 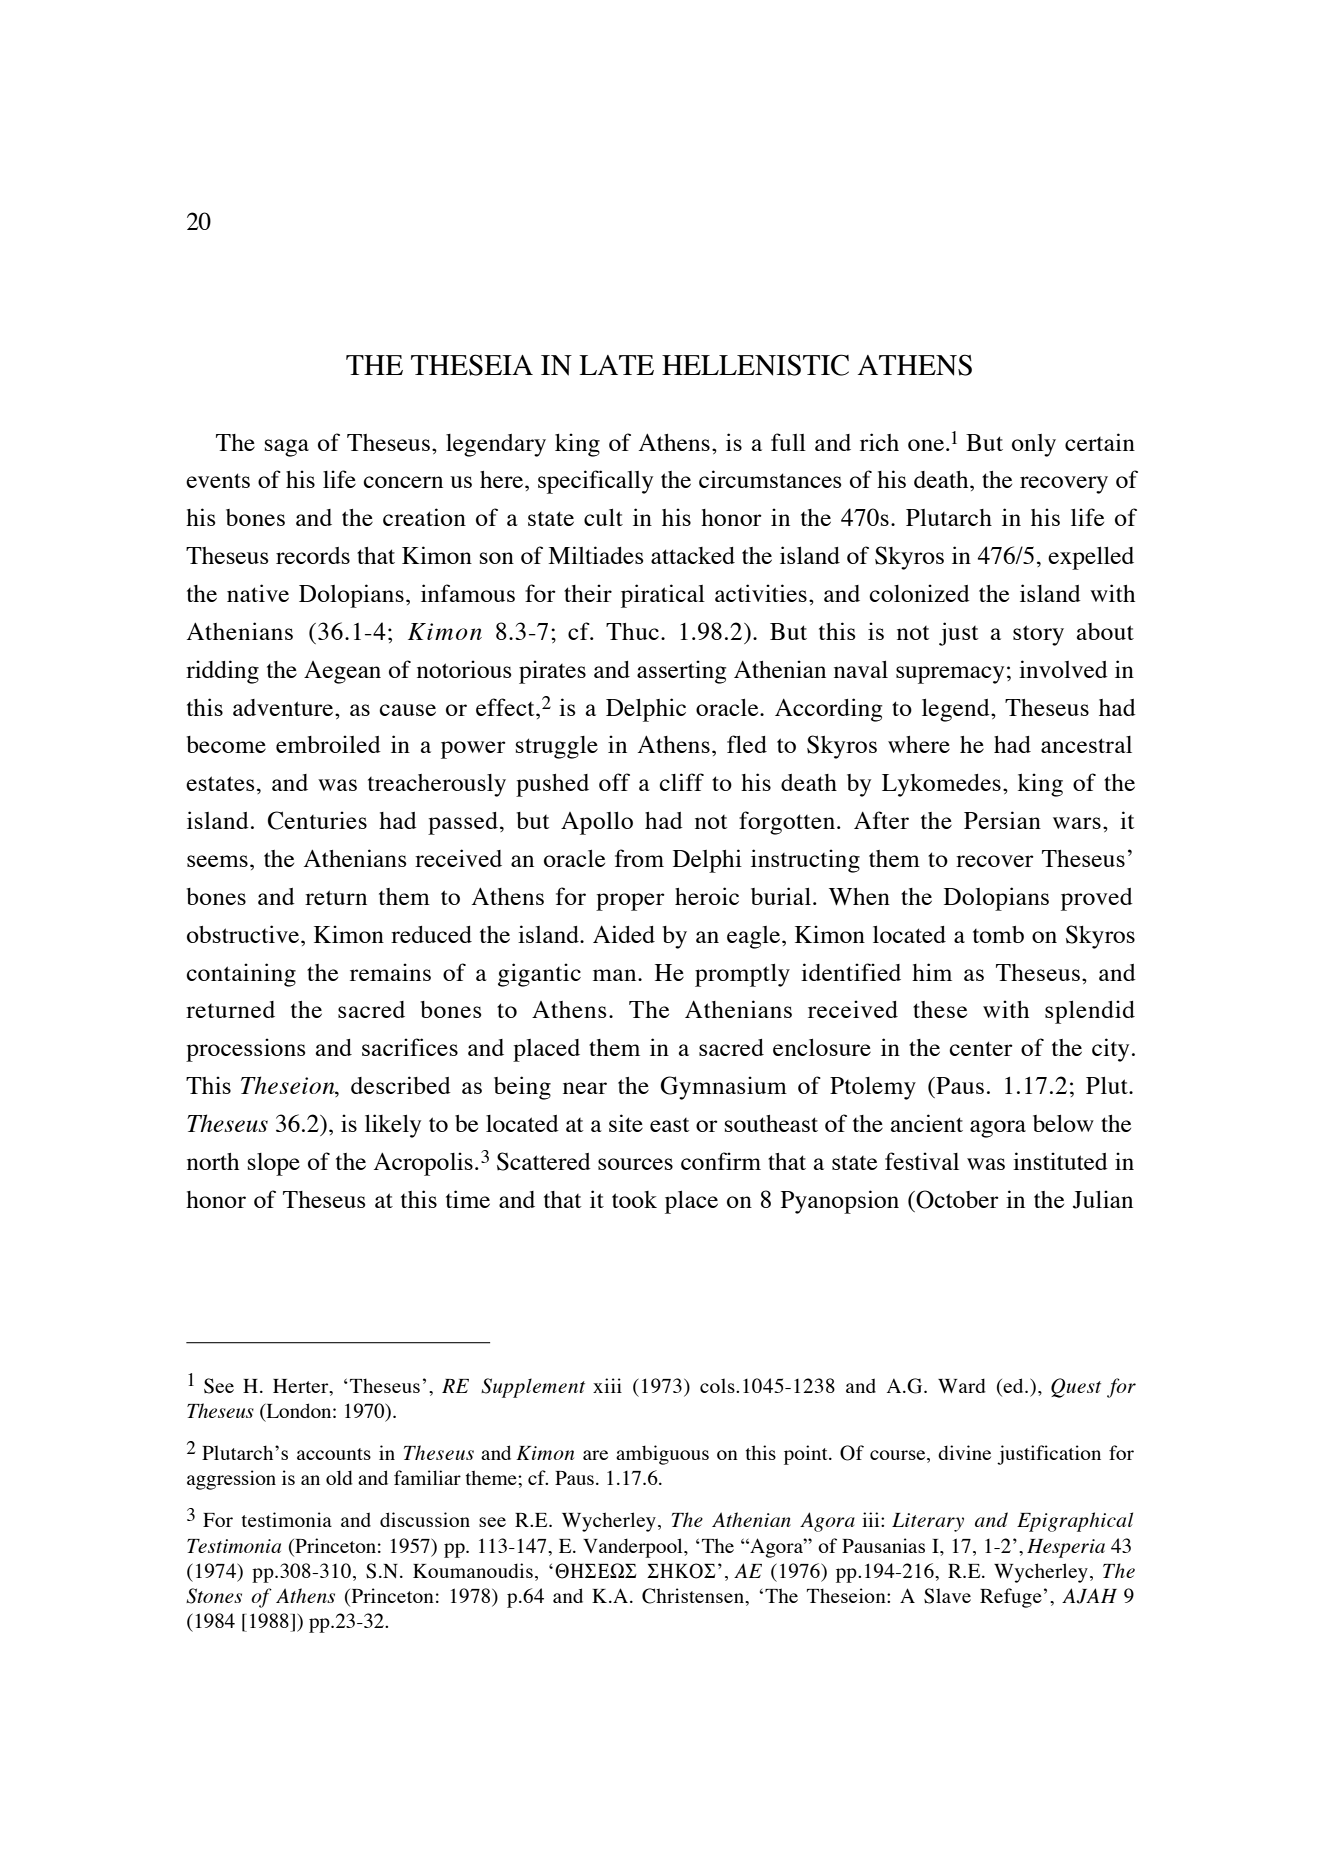 I want to click on Stones, so click(x=214, y=1596).
